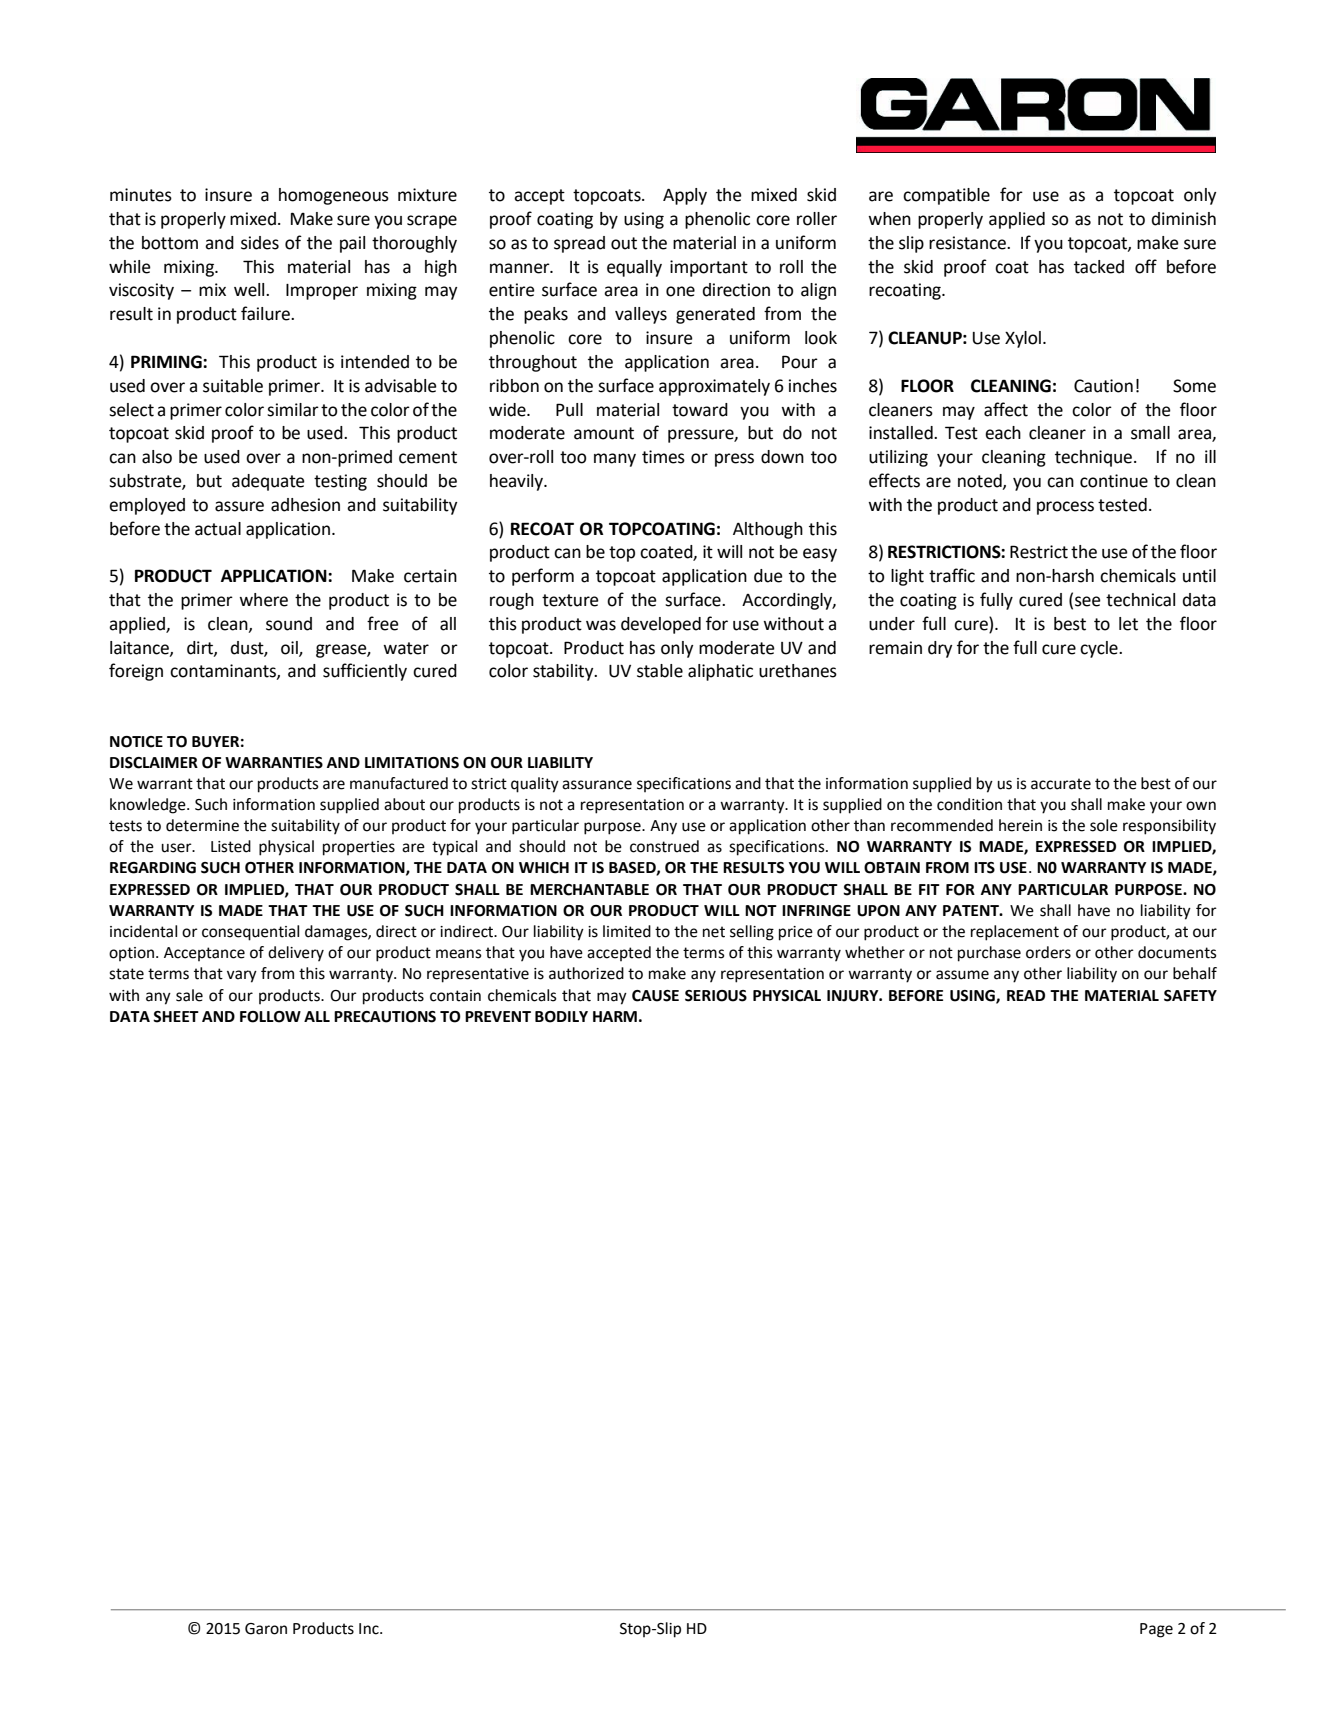 The width and height of the image is (1326, 1716). What do you see at coordinates (1048, 952) in the image?
I see `orders` at bounding box center [1048, 952].
